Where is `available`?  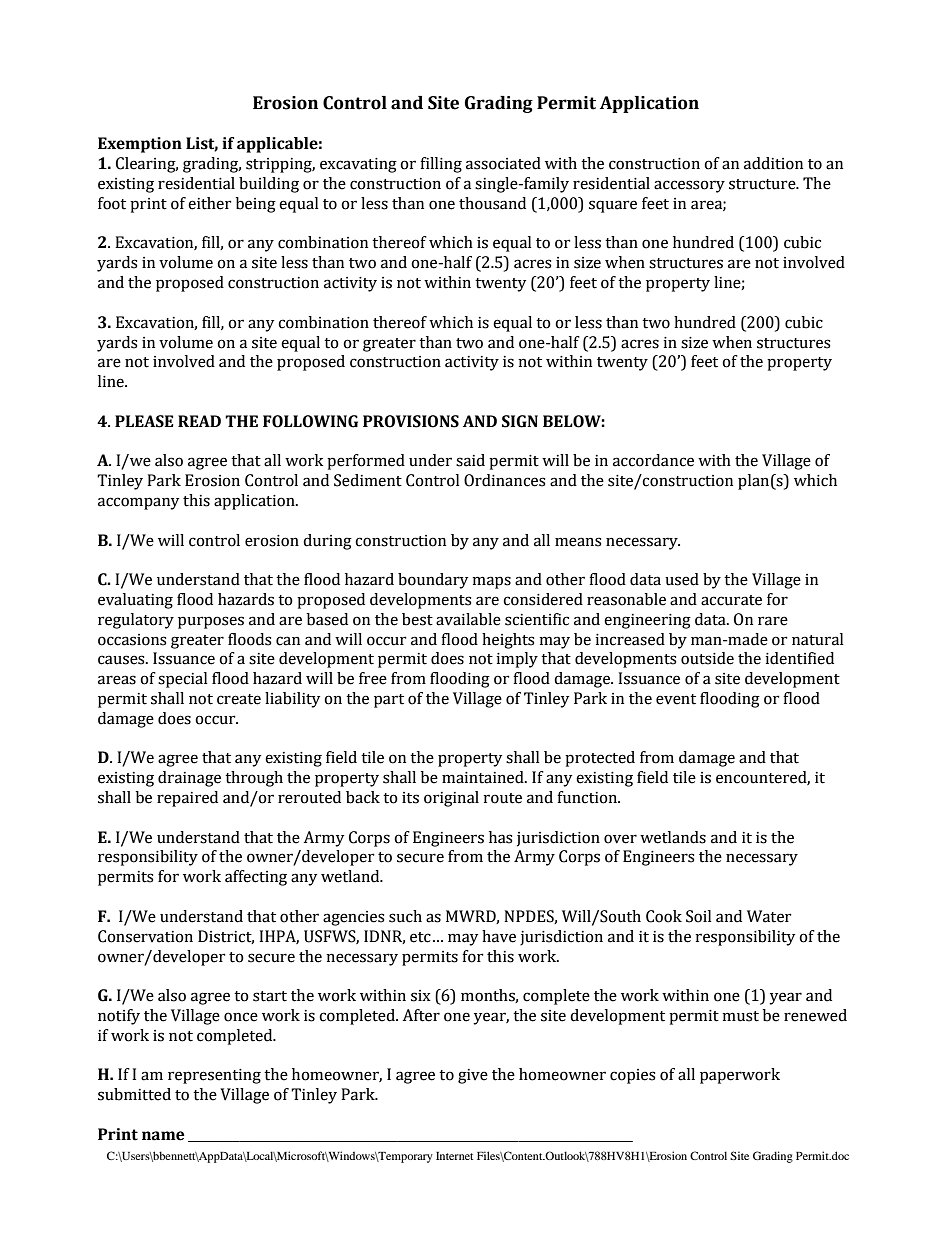 available is located at coordinates (468, 619).
